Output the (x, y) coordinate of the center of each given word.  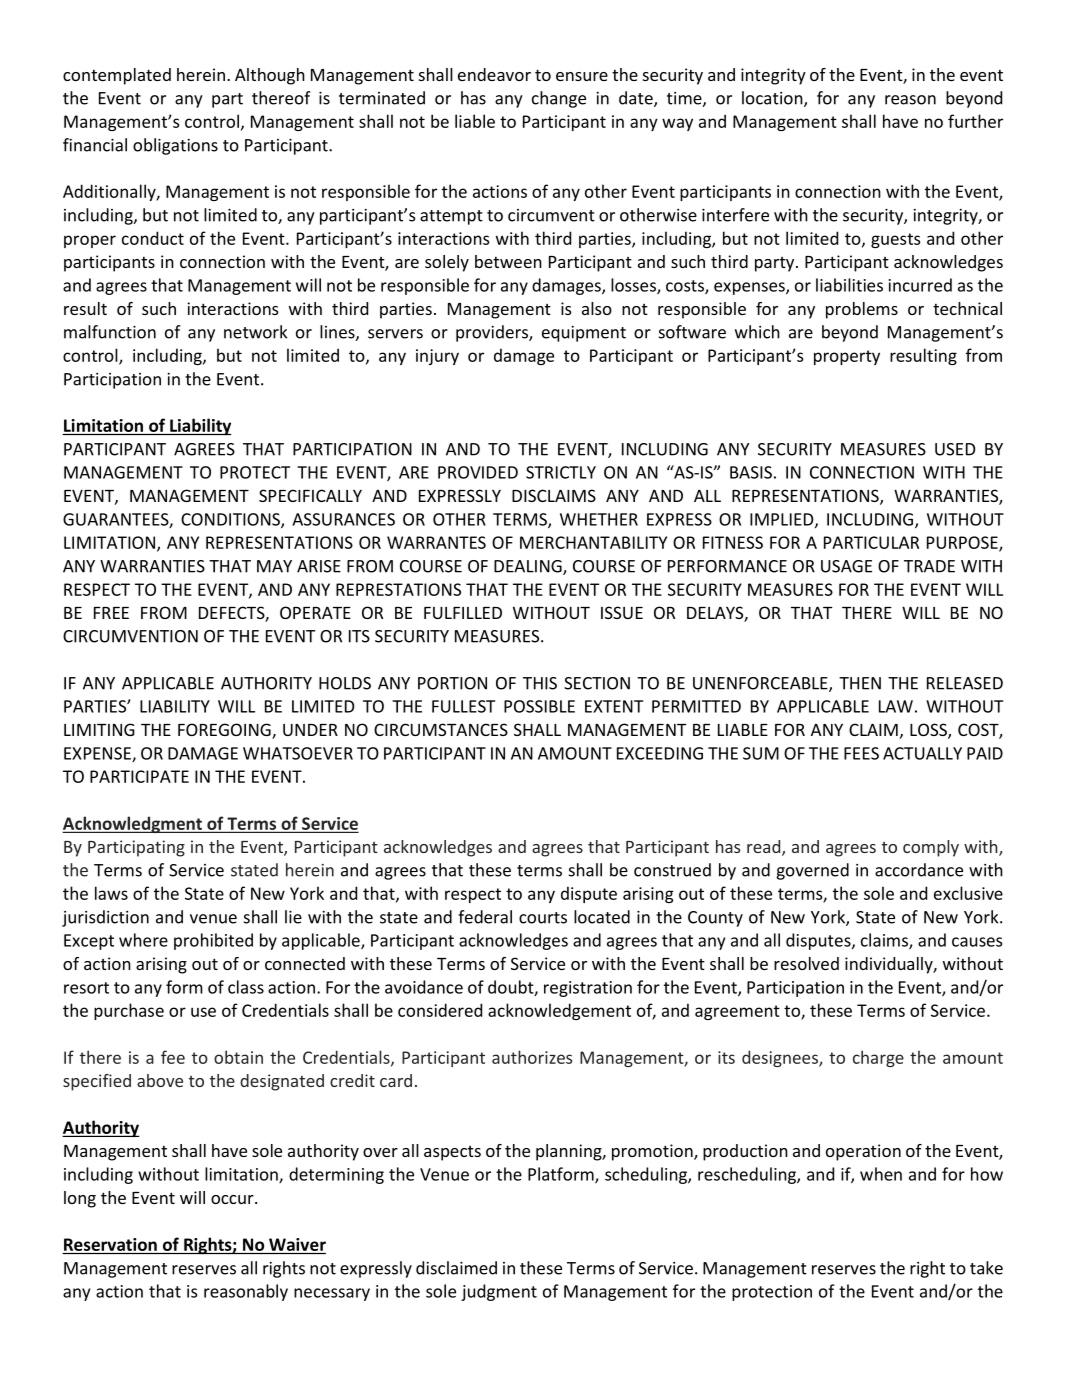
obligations (175, 146)
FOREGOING (225, 731)
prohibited (213, 941)
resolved (806, 963)
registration (588, 989)
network (255, 332)
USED (955, 449)
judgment (499, 1292)
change (559, 99)
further (975, 121)
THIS (540, 683)
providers (493, 333)
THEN (860, 683)
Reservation (110, 1244)
